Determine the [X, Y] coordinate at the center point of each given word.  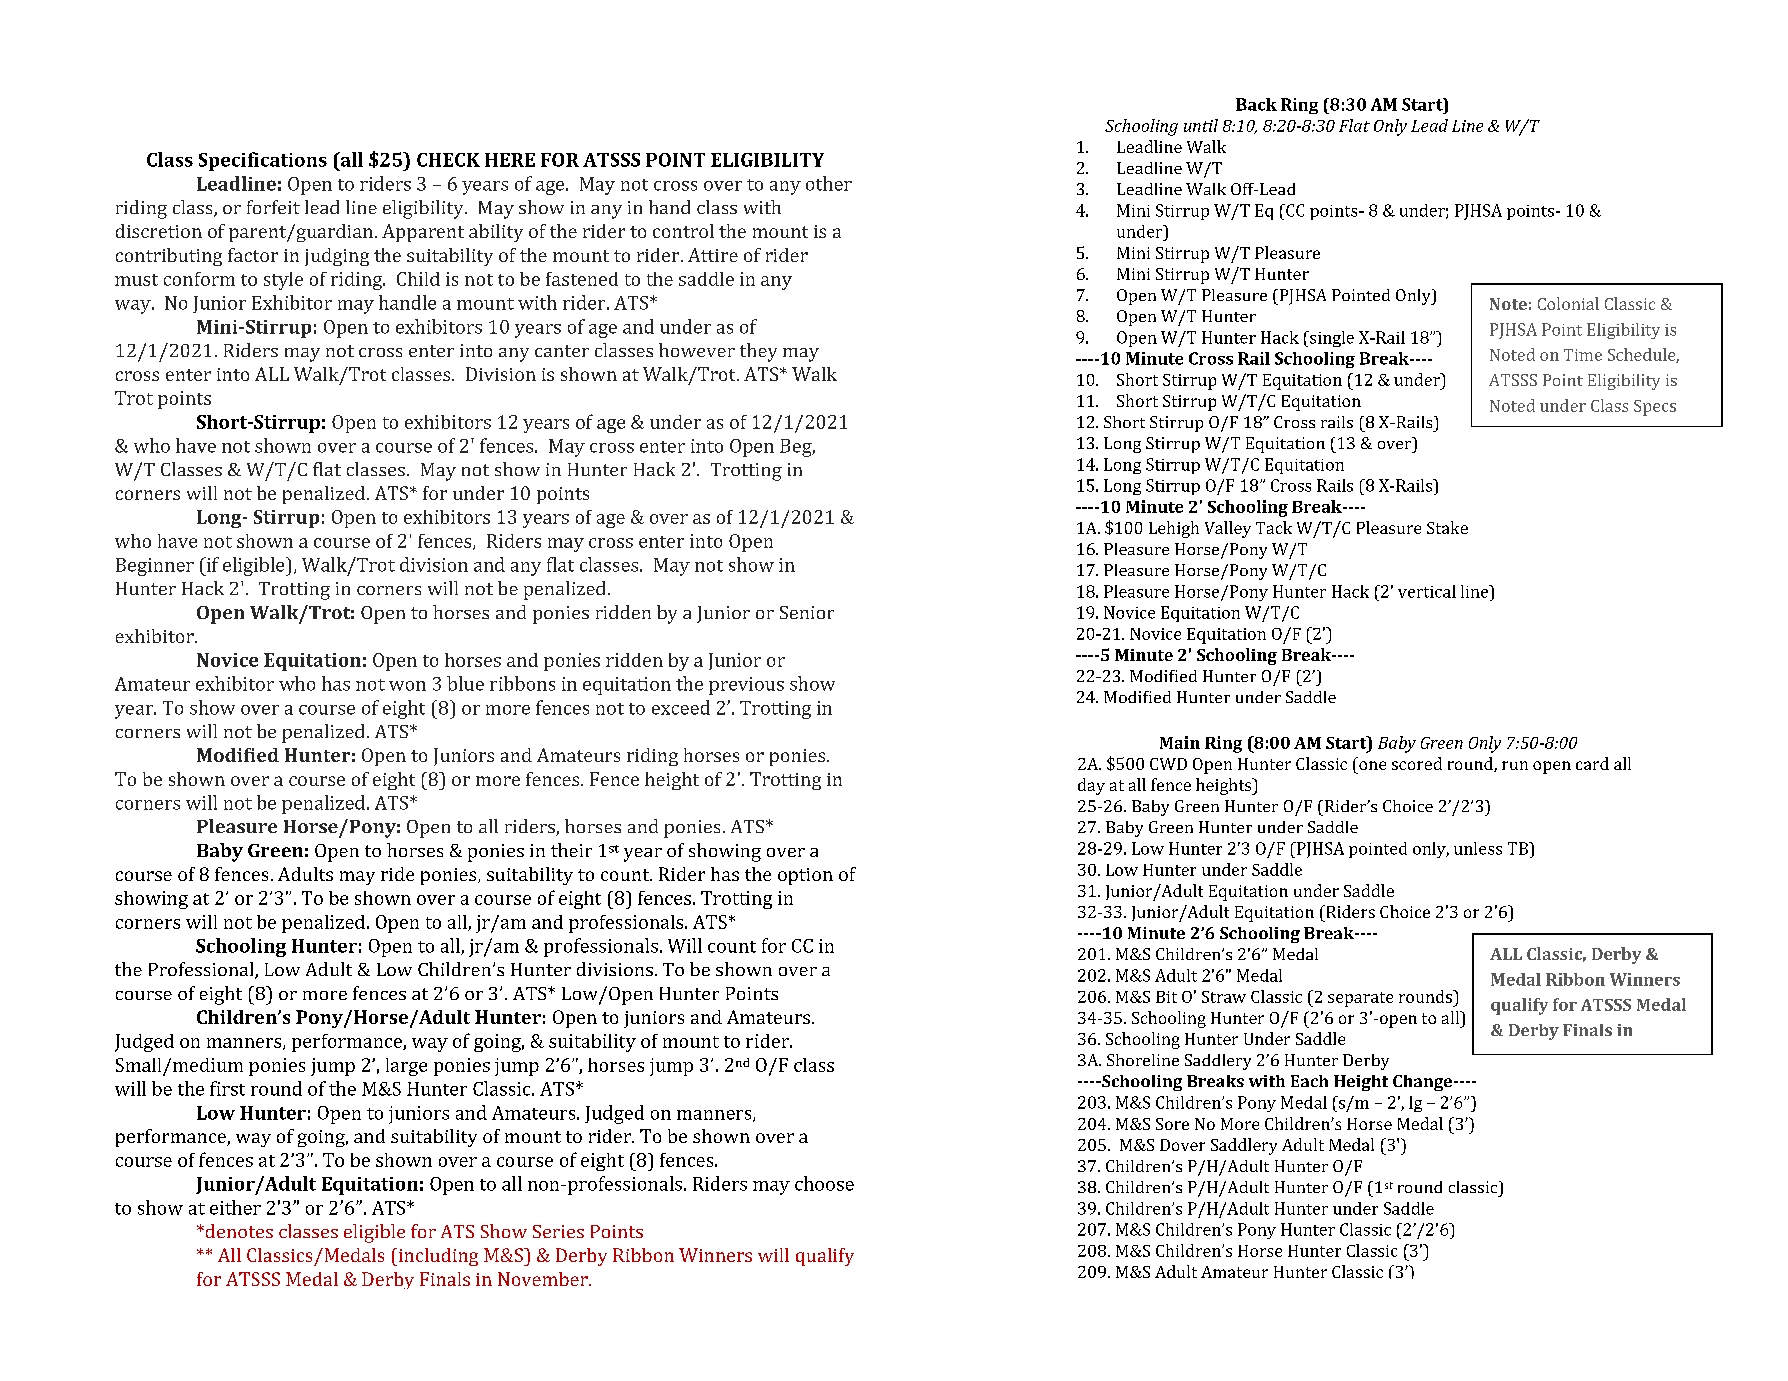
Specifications [263, 161]
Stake [1447, 527]
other [829, 183]
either [235, 1207]
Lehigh [1174, 529]
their [571, 850]
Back [1256, 104]
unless [1478, 848]
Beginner [155, 567]
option [805, 876]
